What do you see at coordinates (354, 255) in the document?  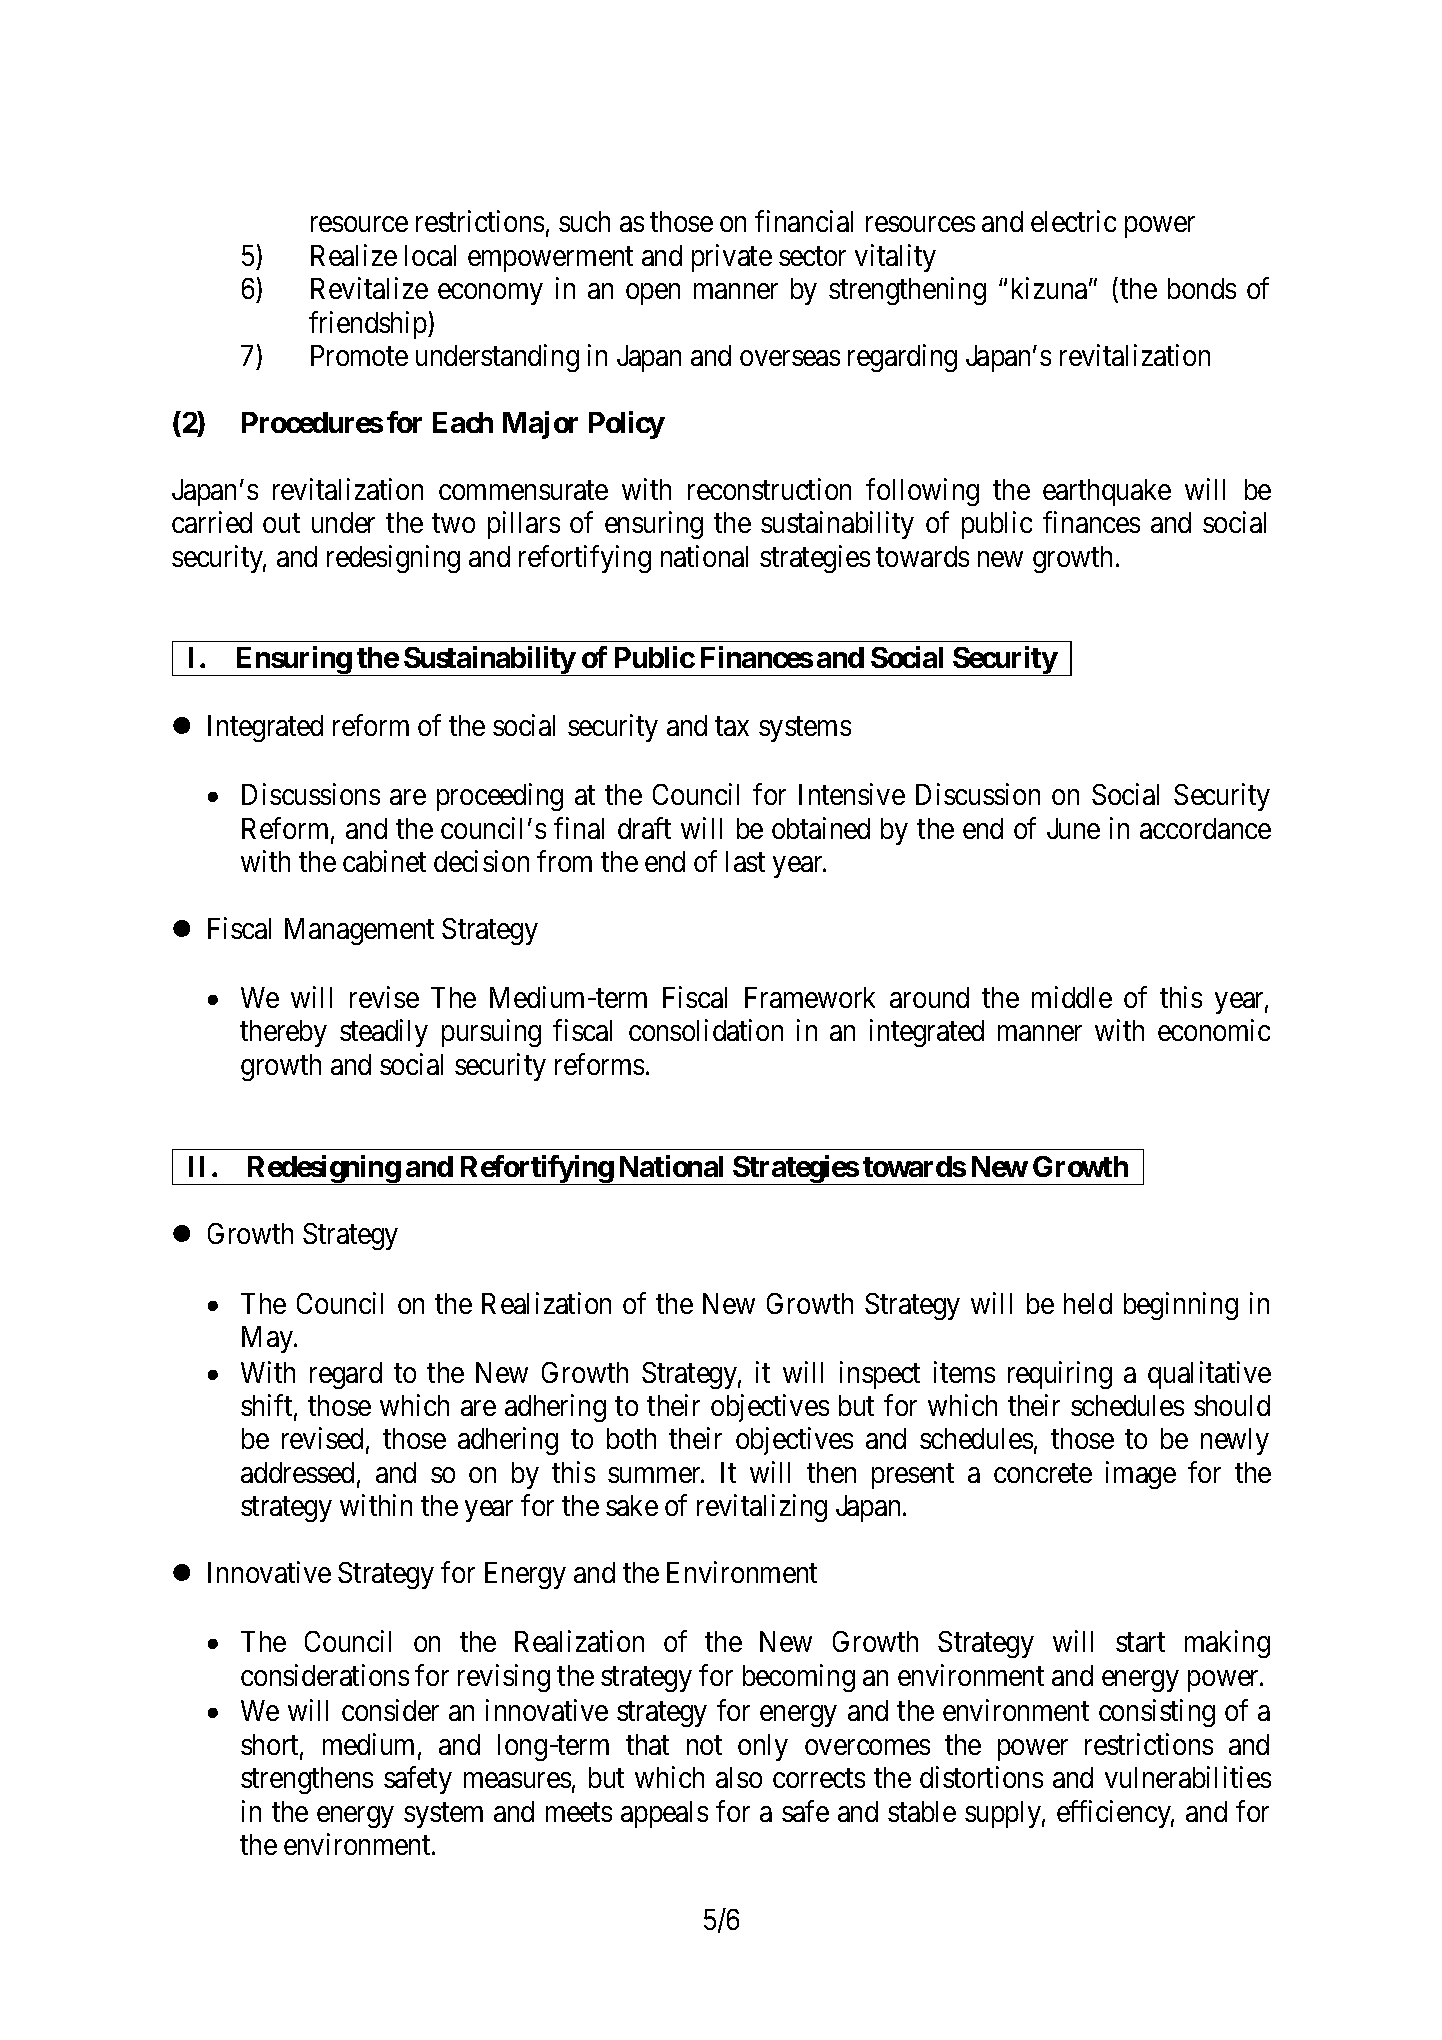 I see `Realize` at bounding box center [354, 255].
